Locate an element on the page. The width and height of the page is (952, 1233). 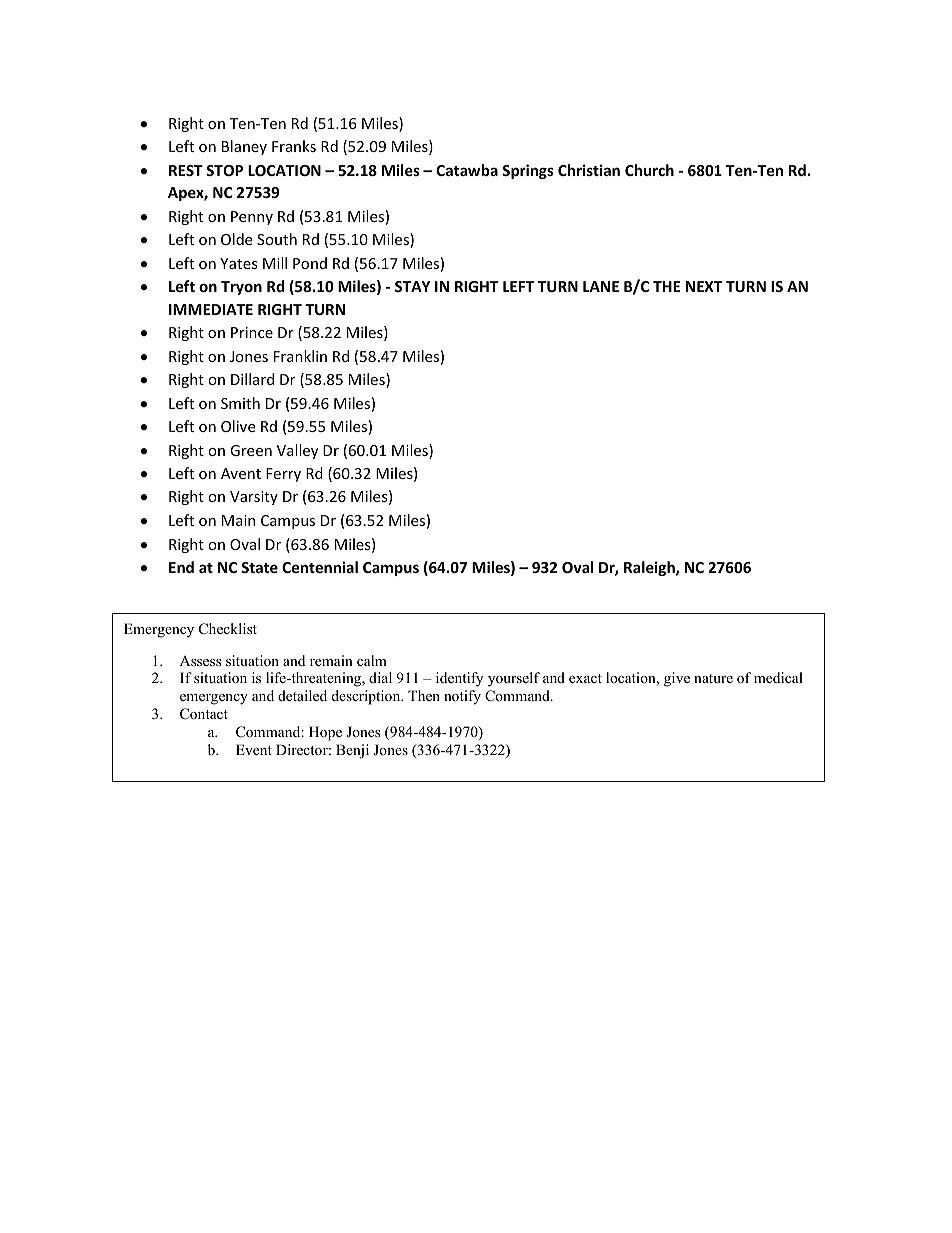
Tryon is located at coordinates (241, 288).
